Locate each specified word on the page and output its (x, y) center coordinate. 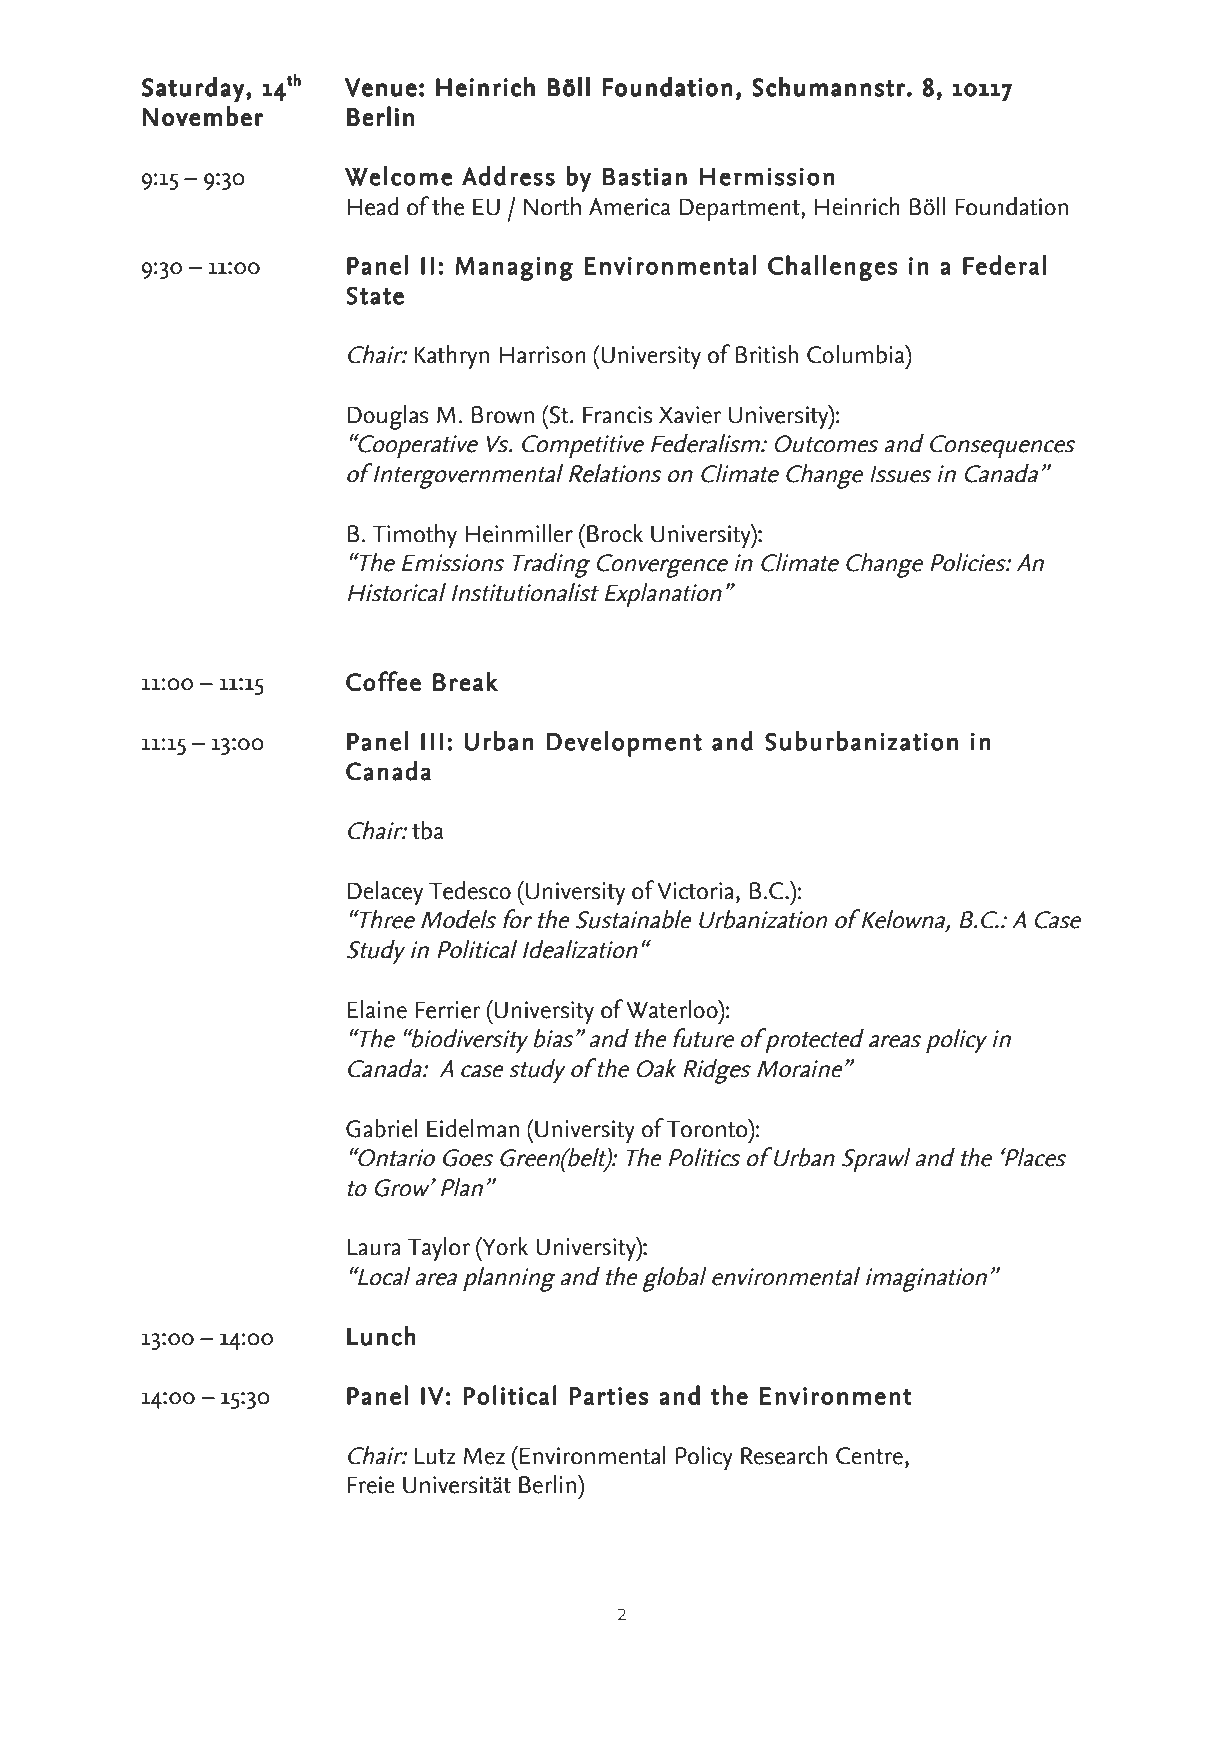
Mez (484, 1456)
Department (740, 210)
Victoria (695, 891)
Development (624, 744)
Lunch (381, 1336)
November (203, 116)
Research (784, 1455)
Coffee (383, 681)
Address (508, 176)
